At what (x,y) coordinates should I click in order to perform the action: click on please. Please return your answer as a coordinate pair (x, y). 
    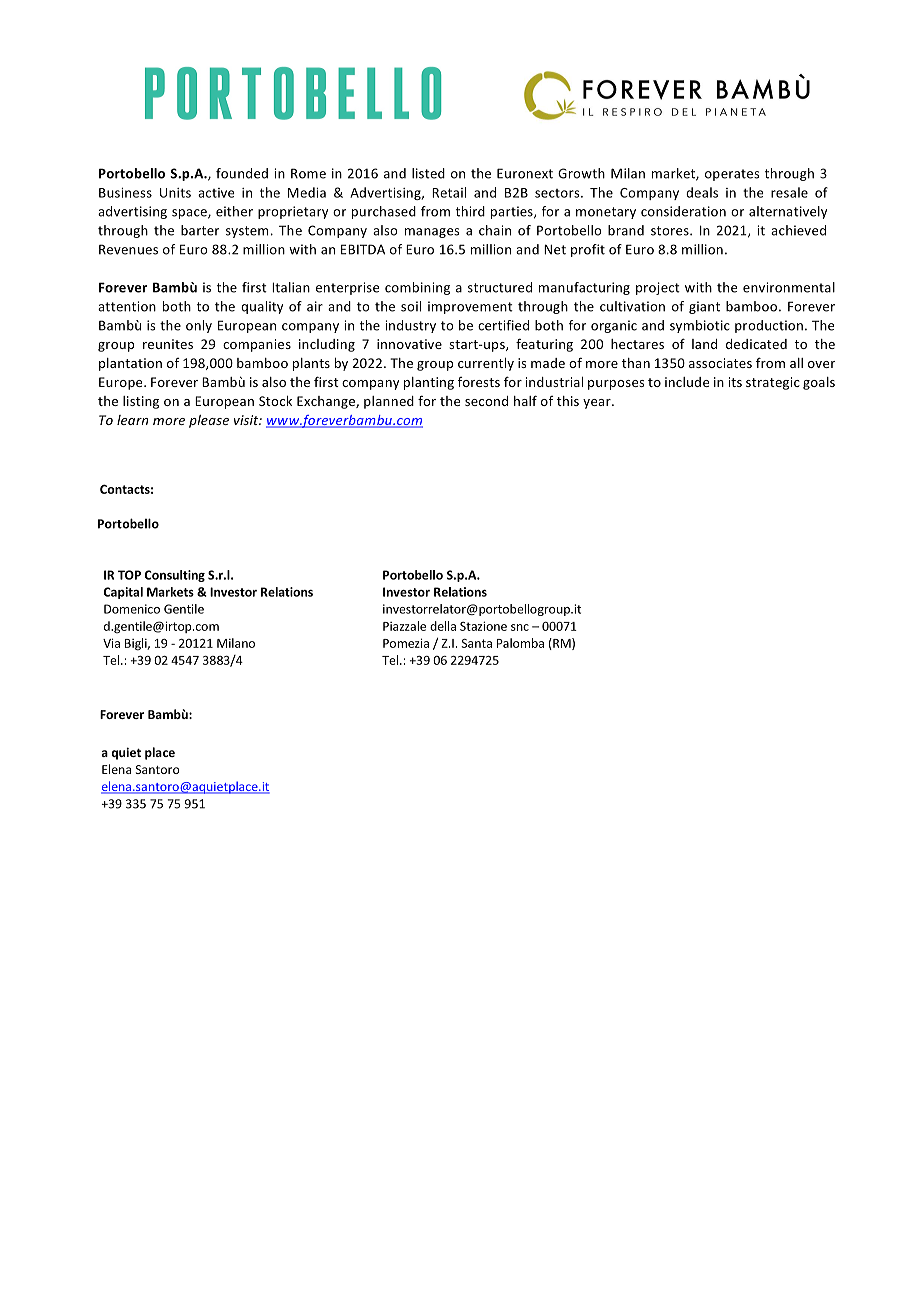
    Looking at the image, I should click on (209, 421).
